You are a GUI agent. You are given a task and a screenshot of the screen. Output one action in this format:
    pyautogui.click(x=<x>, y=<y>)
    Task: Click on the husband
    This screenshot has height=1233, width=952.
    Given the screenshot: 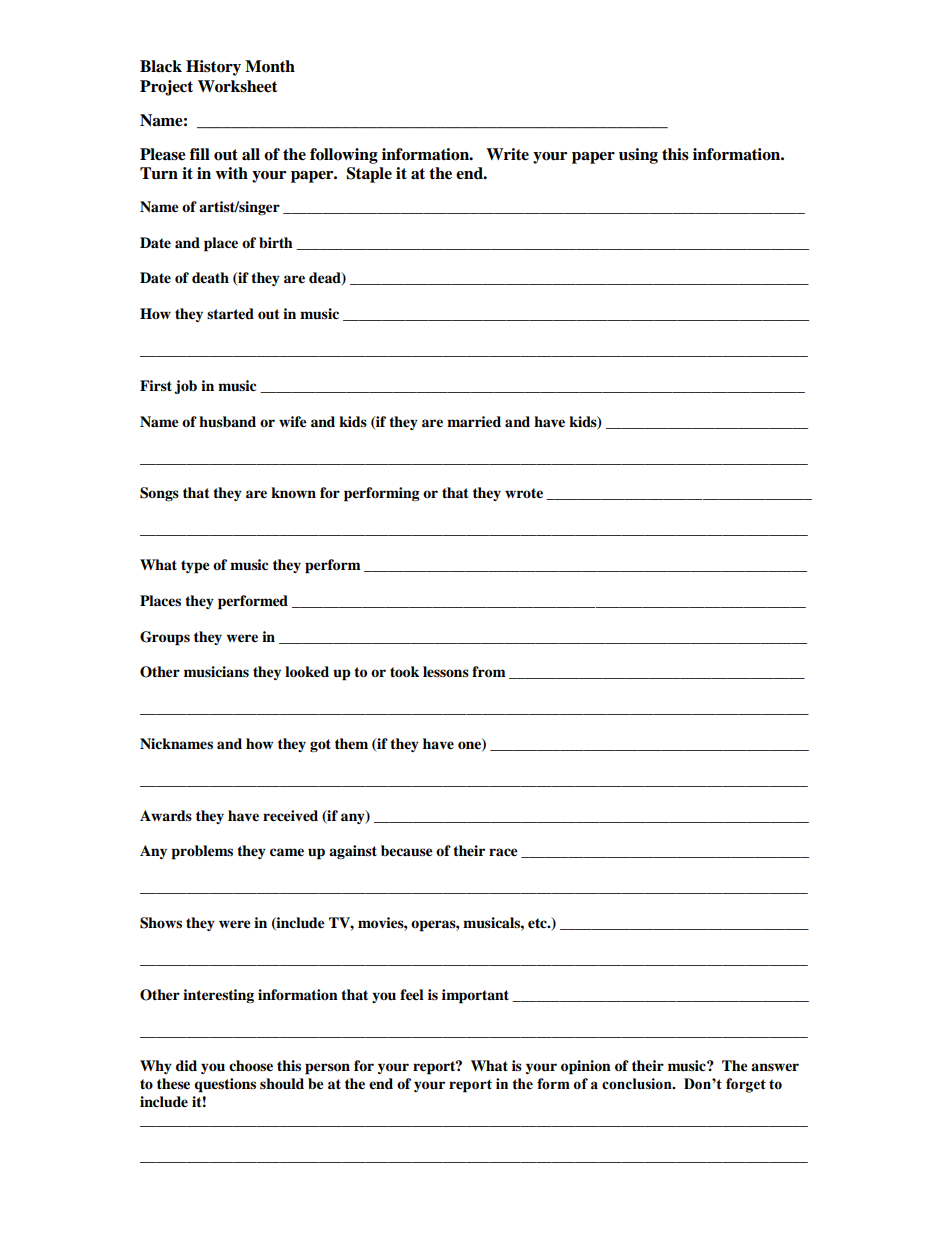 What is the action you would take?
    pyautogui.click(x=227, y=421)
